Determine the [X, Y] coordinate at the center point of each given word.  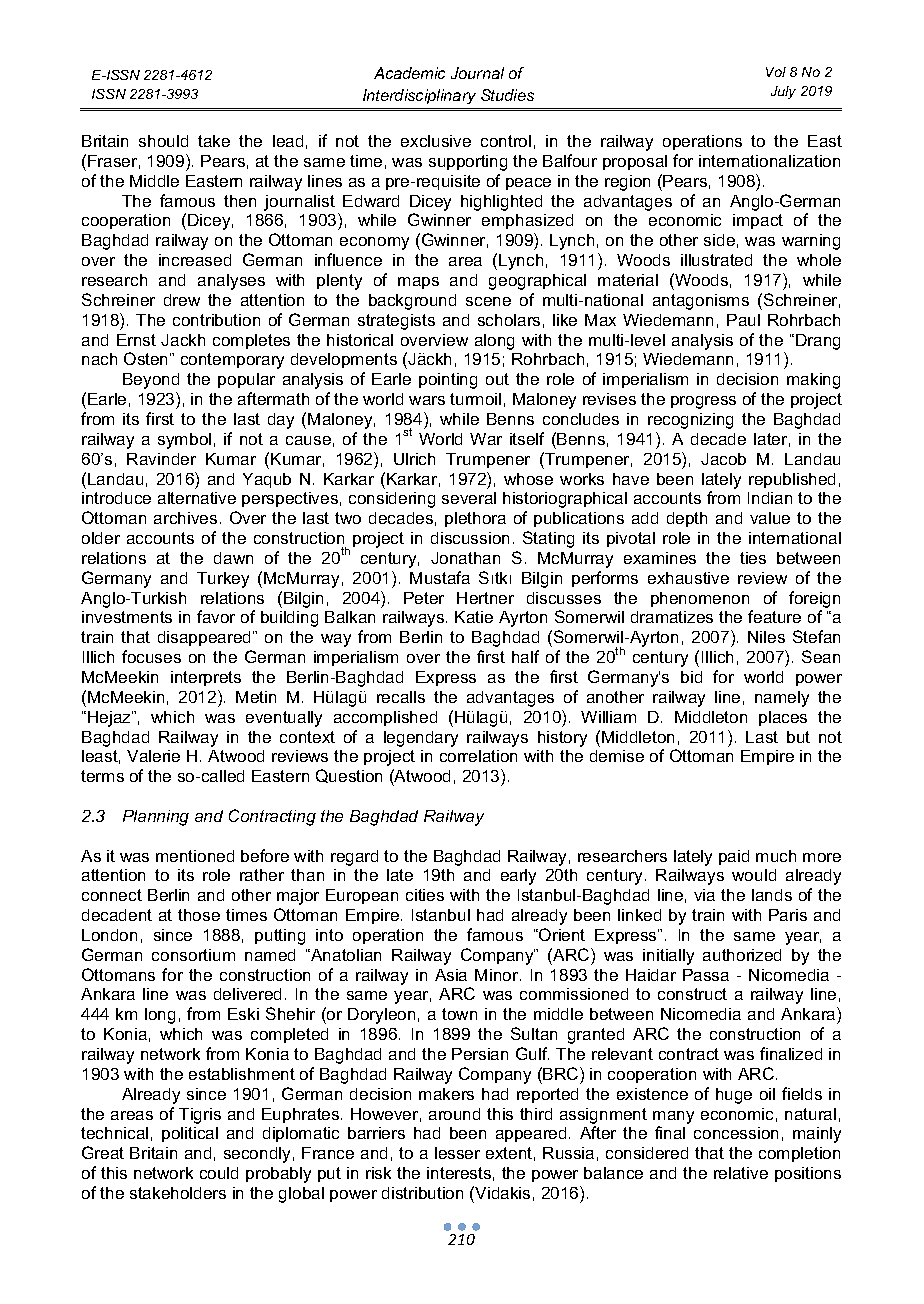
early [518, 877]
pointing [448, 381]
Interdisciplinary [419, 96]
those [199, 915]
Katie [474, 617]
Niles [766, 637]
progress [703, 402]
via [704, 895]
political [190, 1134]
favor [216, 616]
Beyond [151, 381]
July [783, 92]
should [163, 141]
